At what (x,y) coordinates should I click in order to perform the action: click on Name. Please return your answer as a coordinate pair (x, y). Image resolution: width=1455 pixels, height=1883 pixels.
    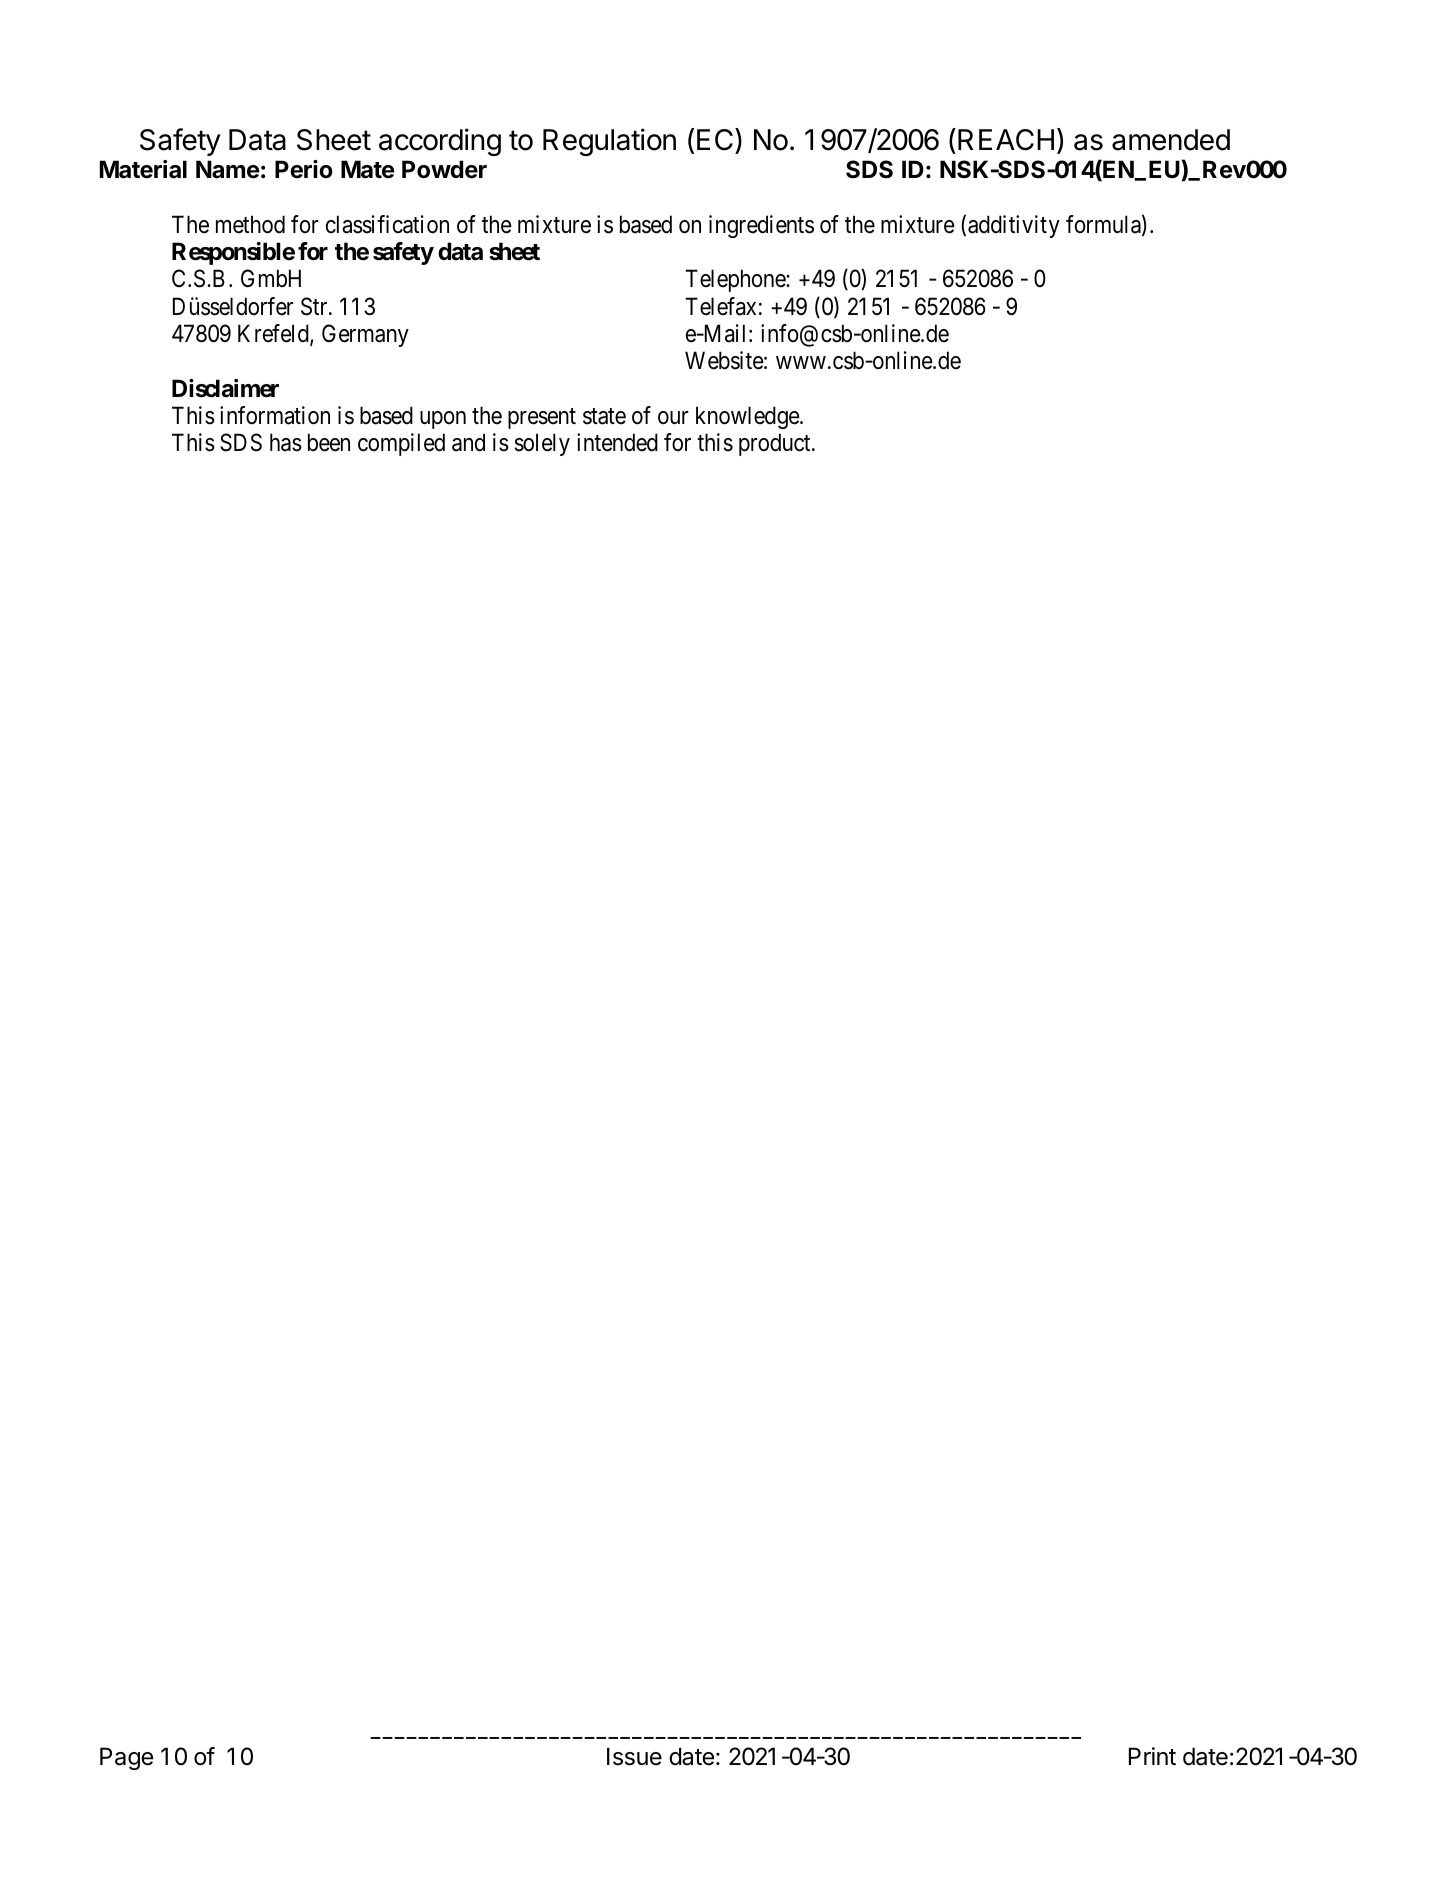
    Looking at the image, I should click on (228, 169).
